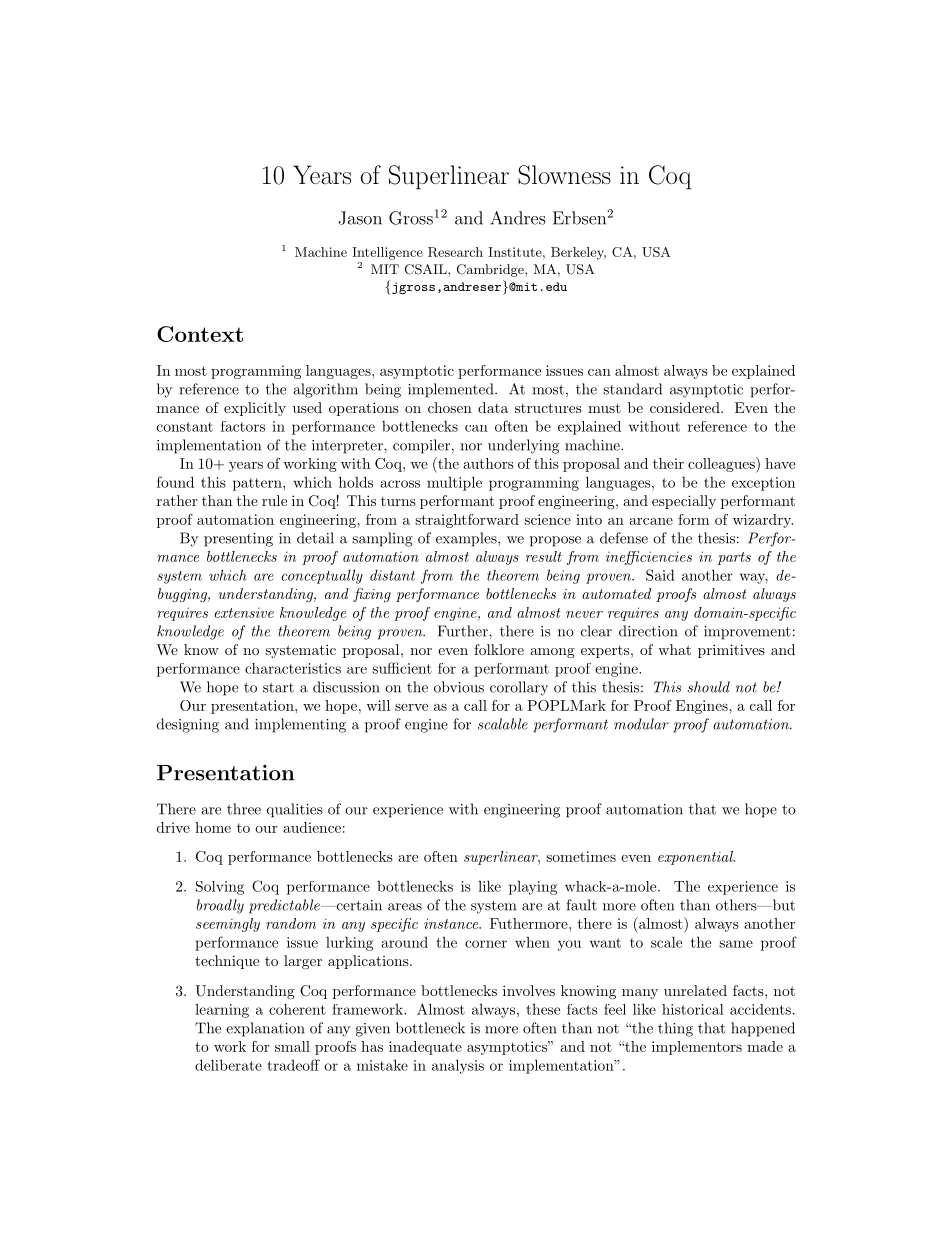 The image size is (952, 1233). I want to click on three, so click(244, 809).
